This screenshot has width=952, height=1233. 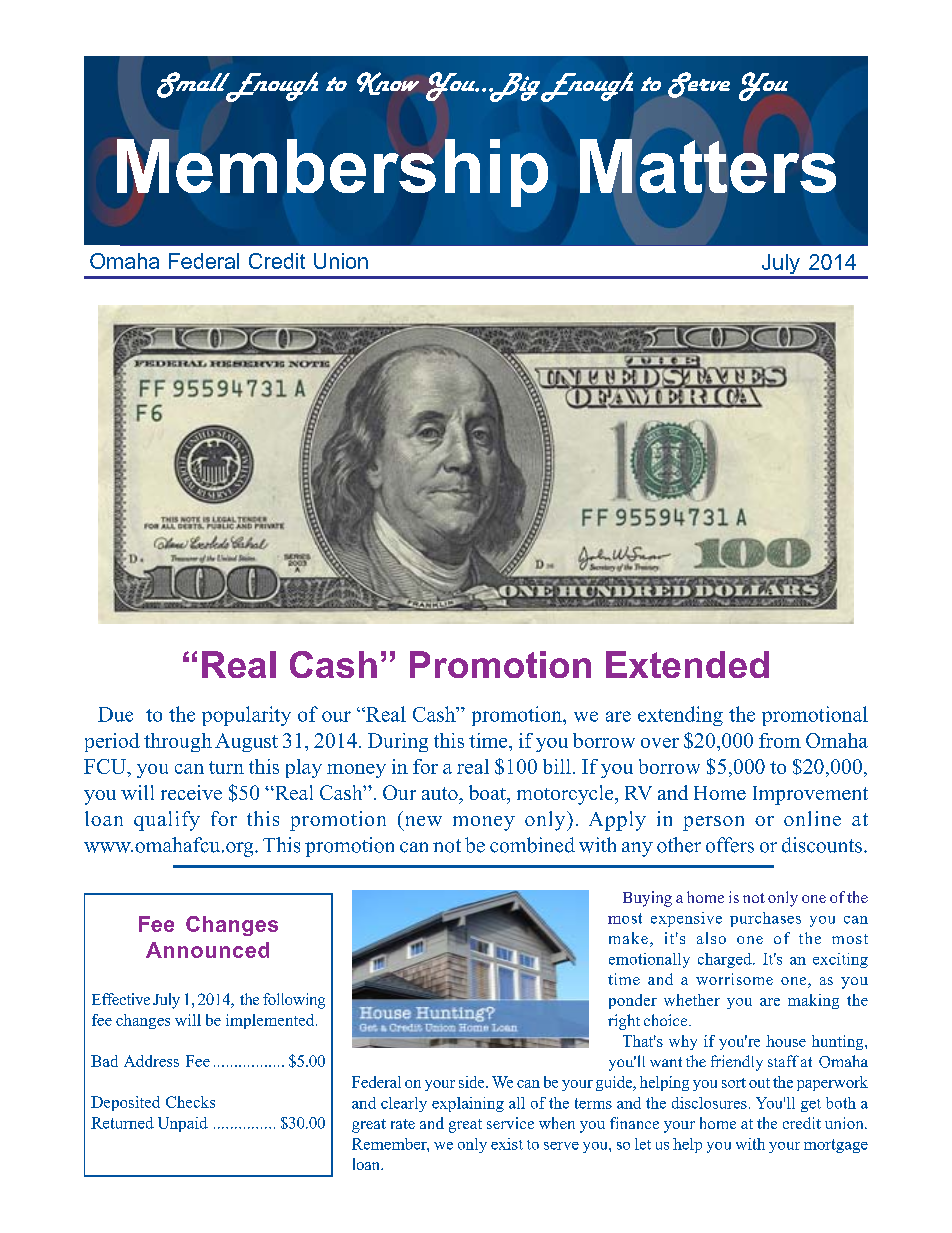 I want to click on Membership, so click(x=332, y=173).
